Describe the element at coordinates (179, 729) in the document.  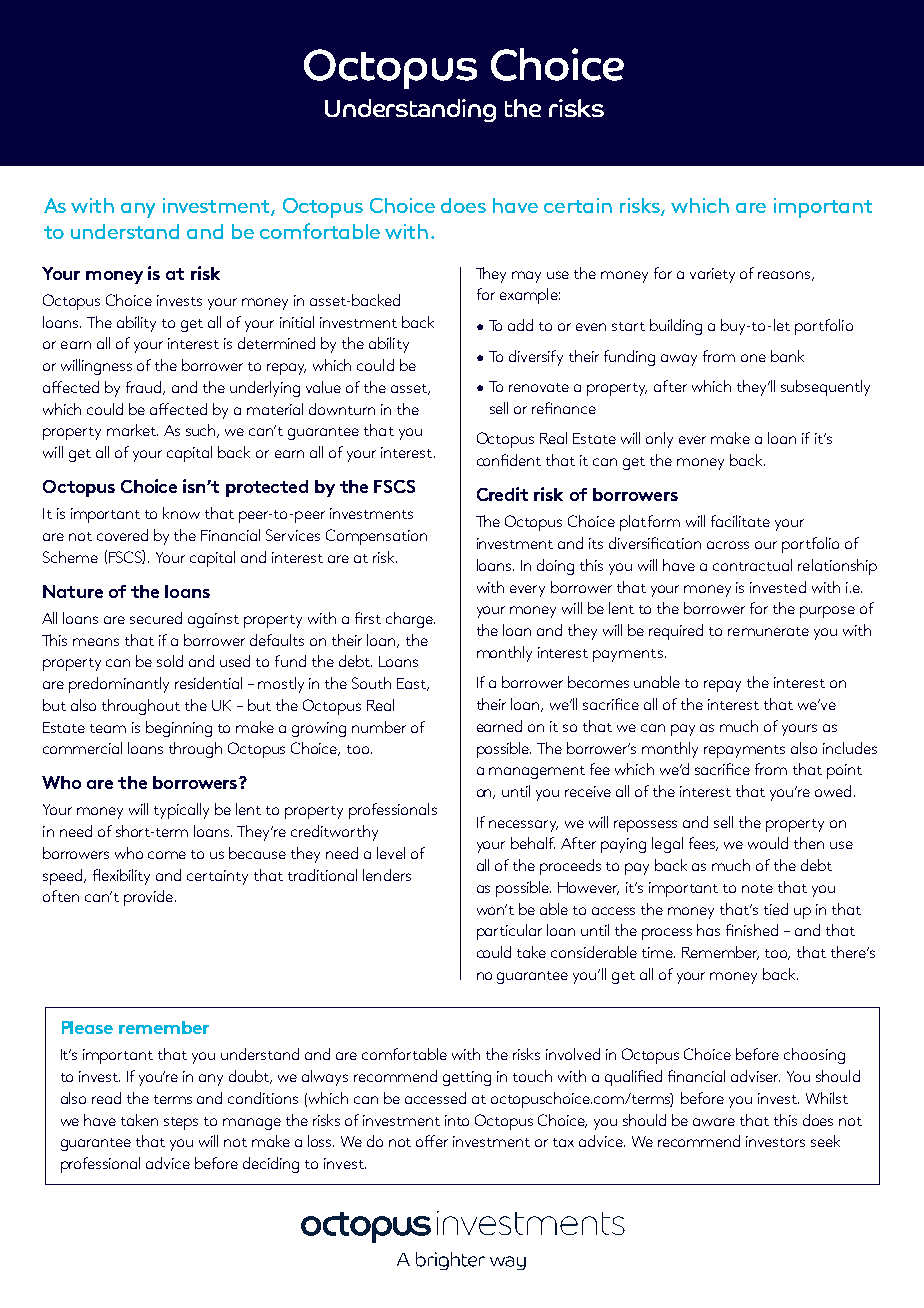
I see `beginning` at that location.
